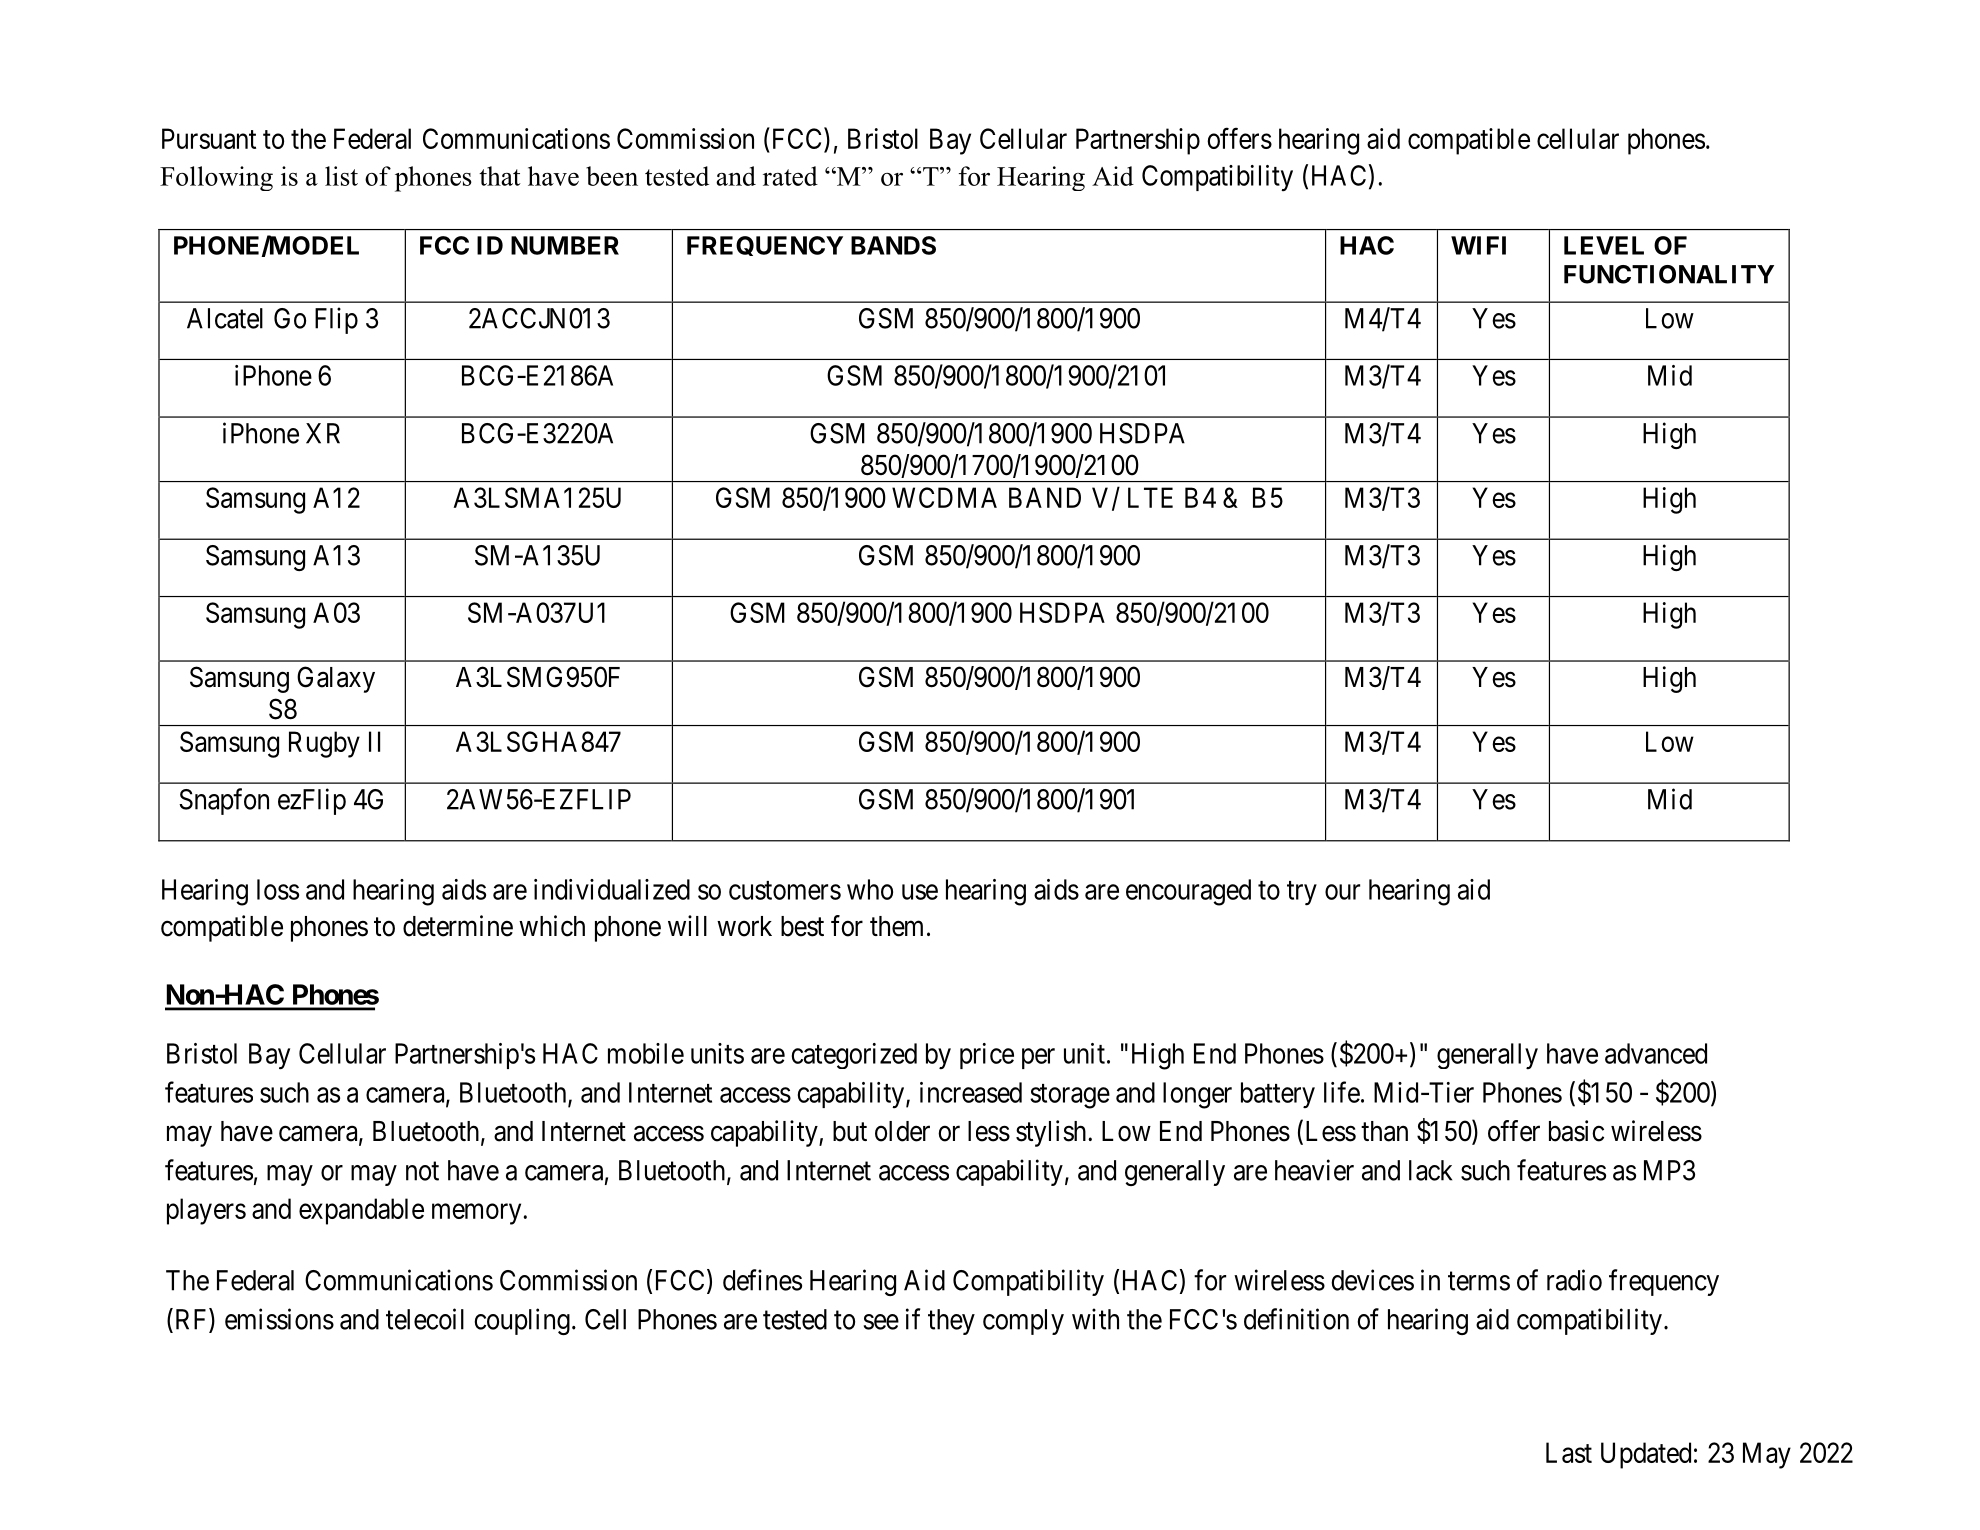  Describe the element at coordinates (1669, 274) in the screenshot. I see `FUNCTIONALITY` at that location.
